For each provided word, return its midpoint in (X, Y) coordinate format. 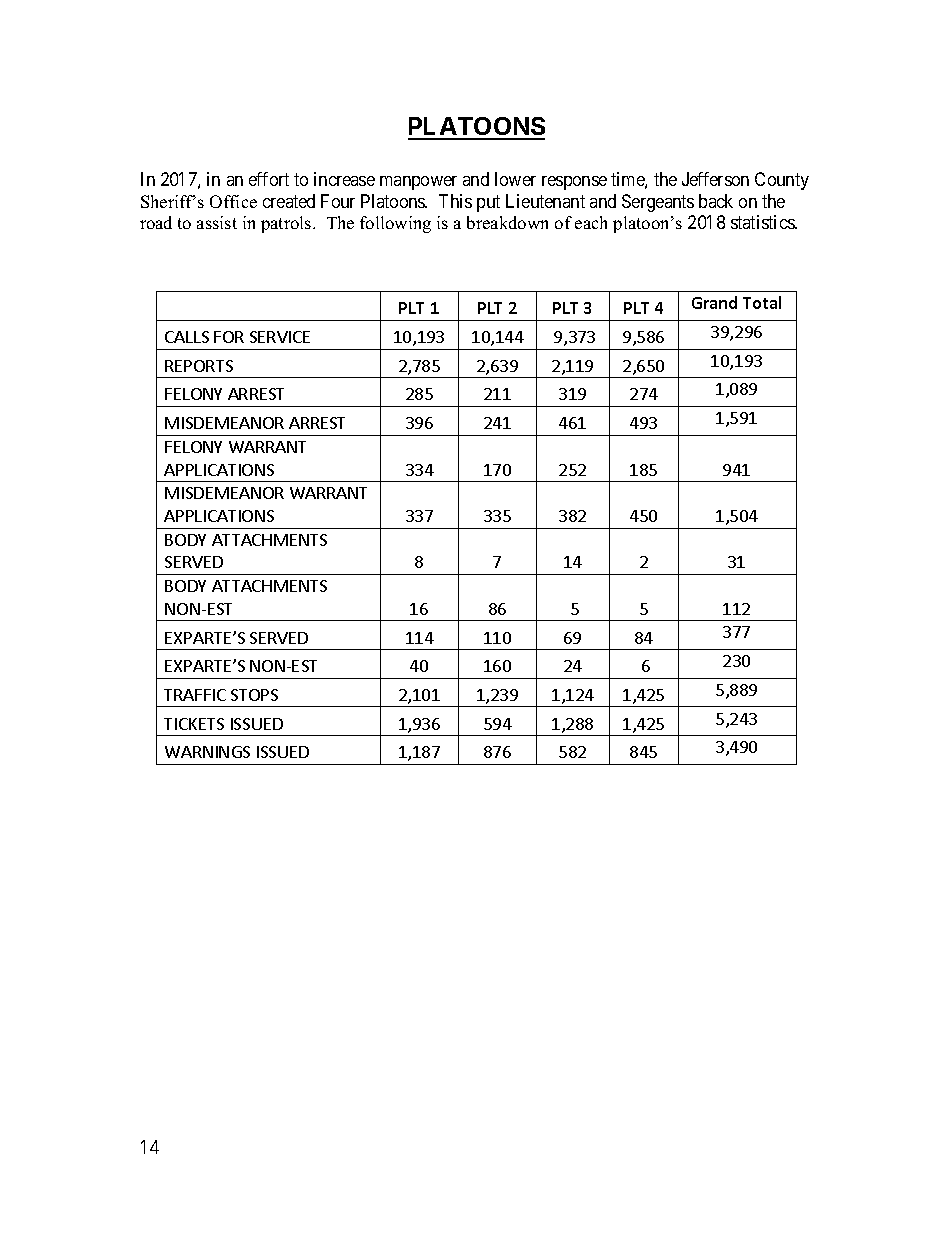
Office (233, 201)
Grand (714, 302)
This (455, 201)
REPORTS (199, 366)
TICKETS (194, 724)
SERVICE (280, 337)
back (716, 201)
